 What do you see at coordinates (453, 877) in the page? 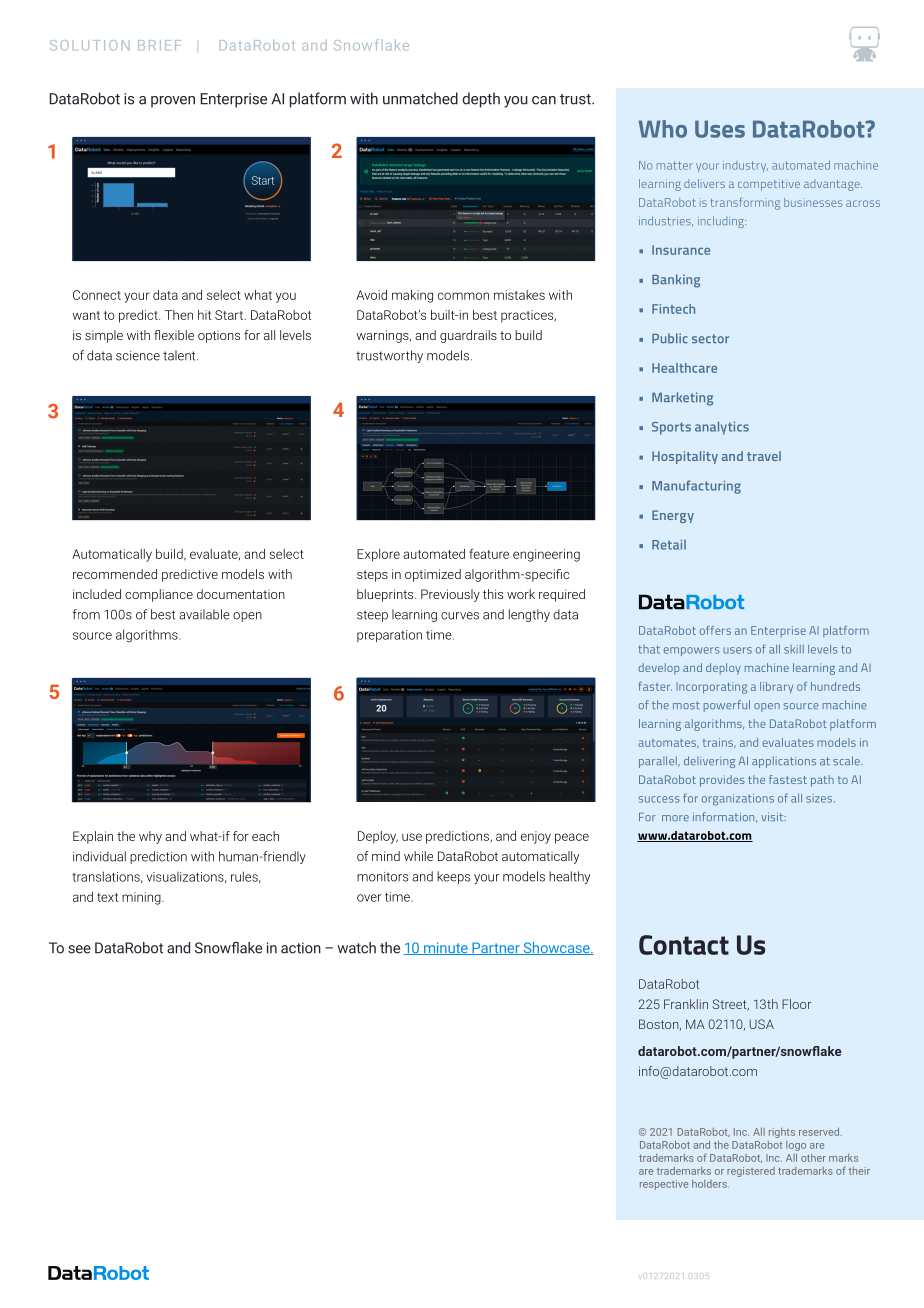
I see `keeps` at bounding box center [453, 877].
